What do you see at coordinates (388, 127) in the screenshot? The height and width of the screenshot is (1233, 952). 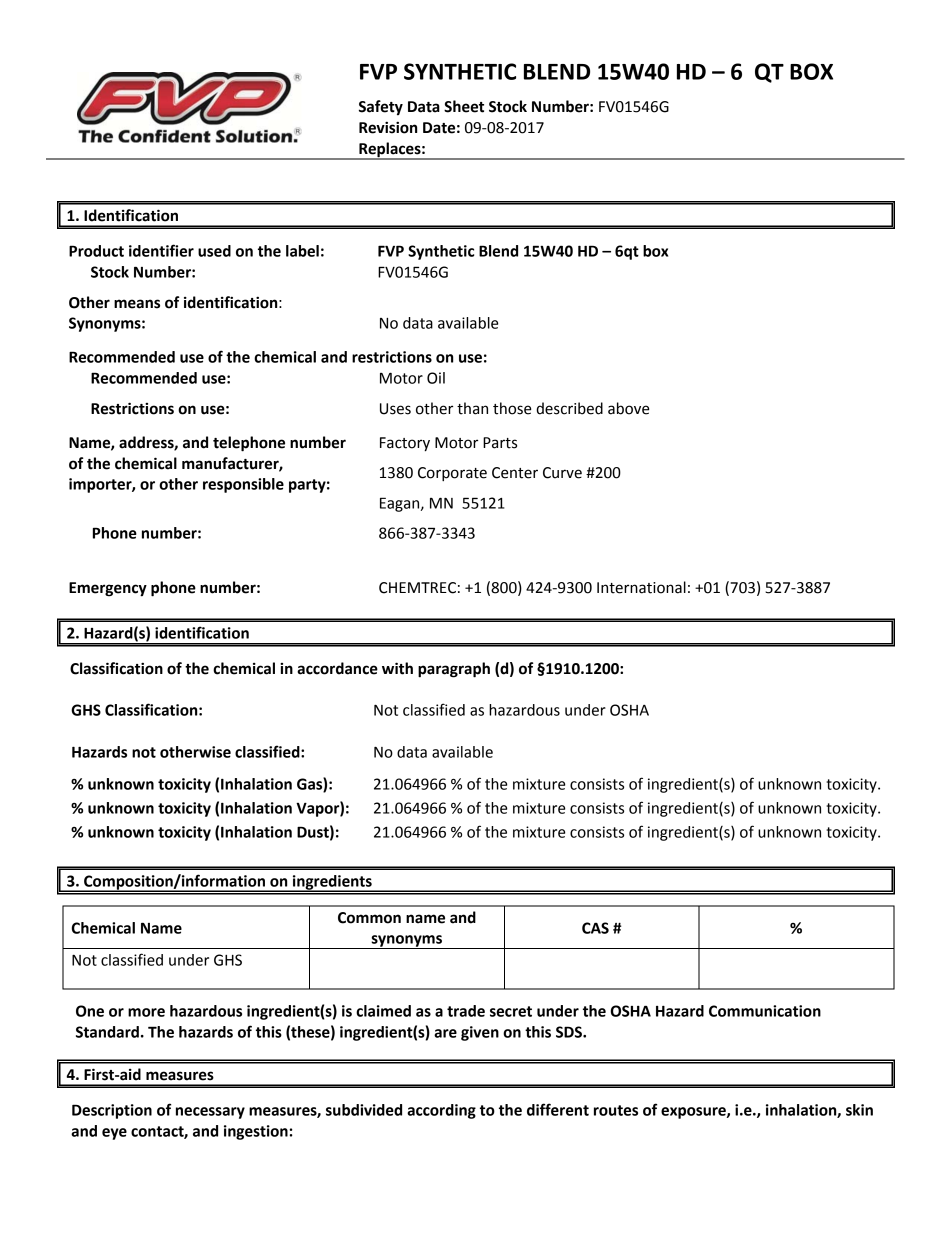 I see `Revision` at bounding box center [388, 127].
